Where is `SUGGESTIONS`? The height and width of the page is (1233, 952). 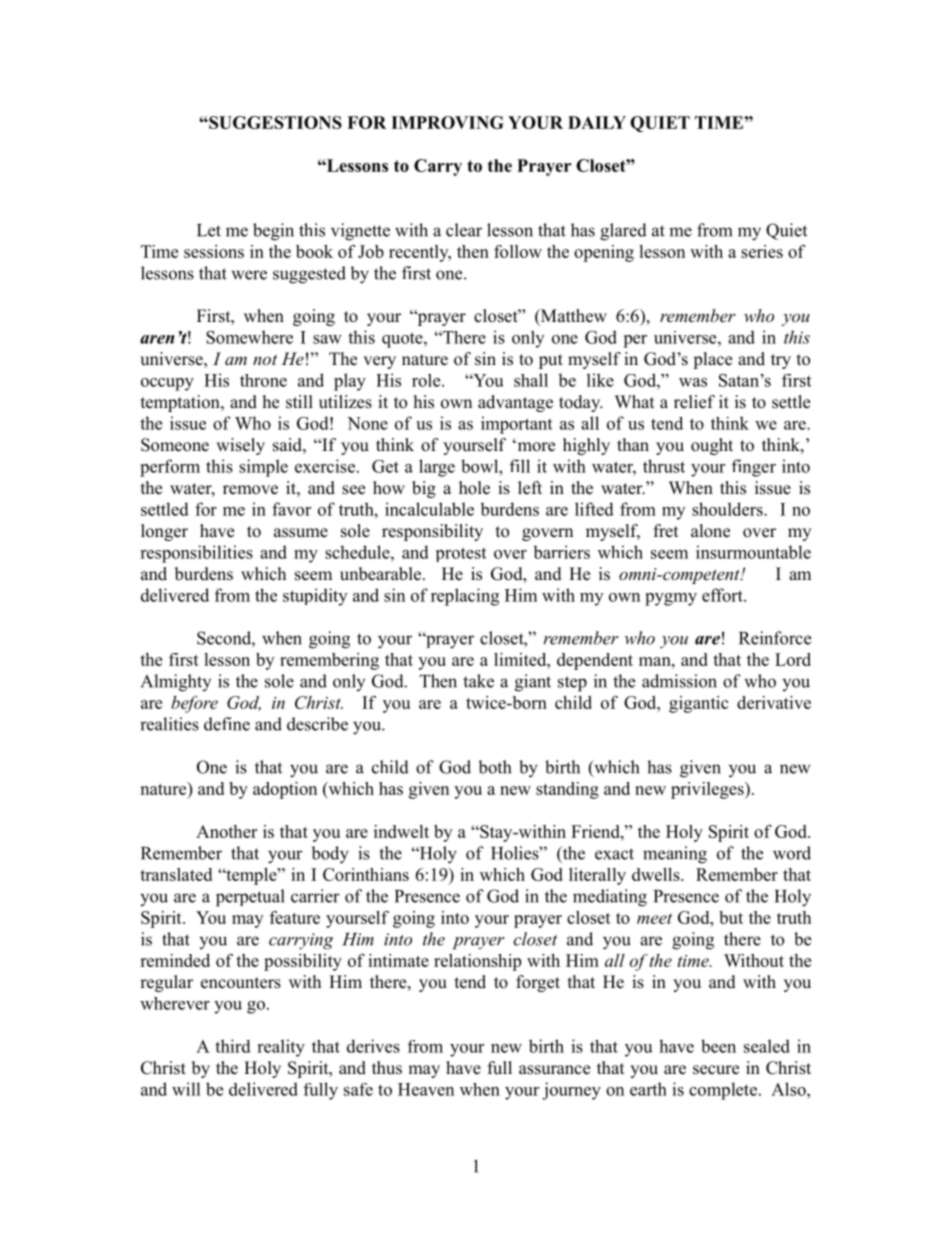
SUGGESTIONS is located at coordinates (274, 122).
